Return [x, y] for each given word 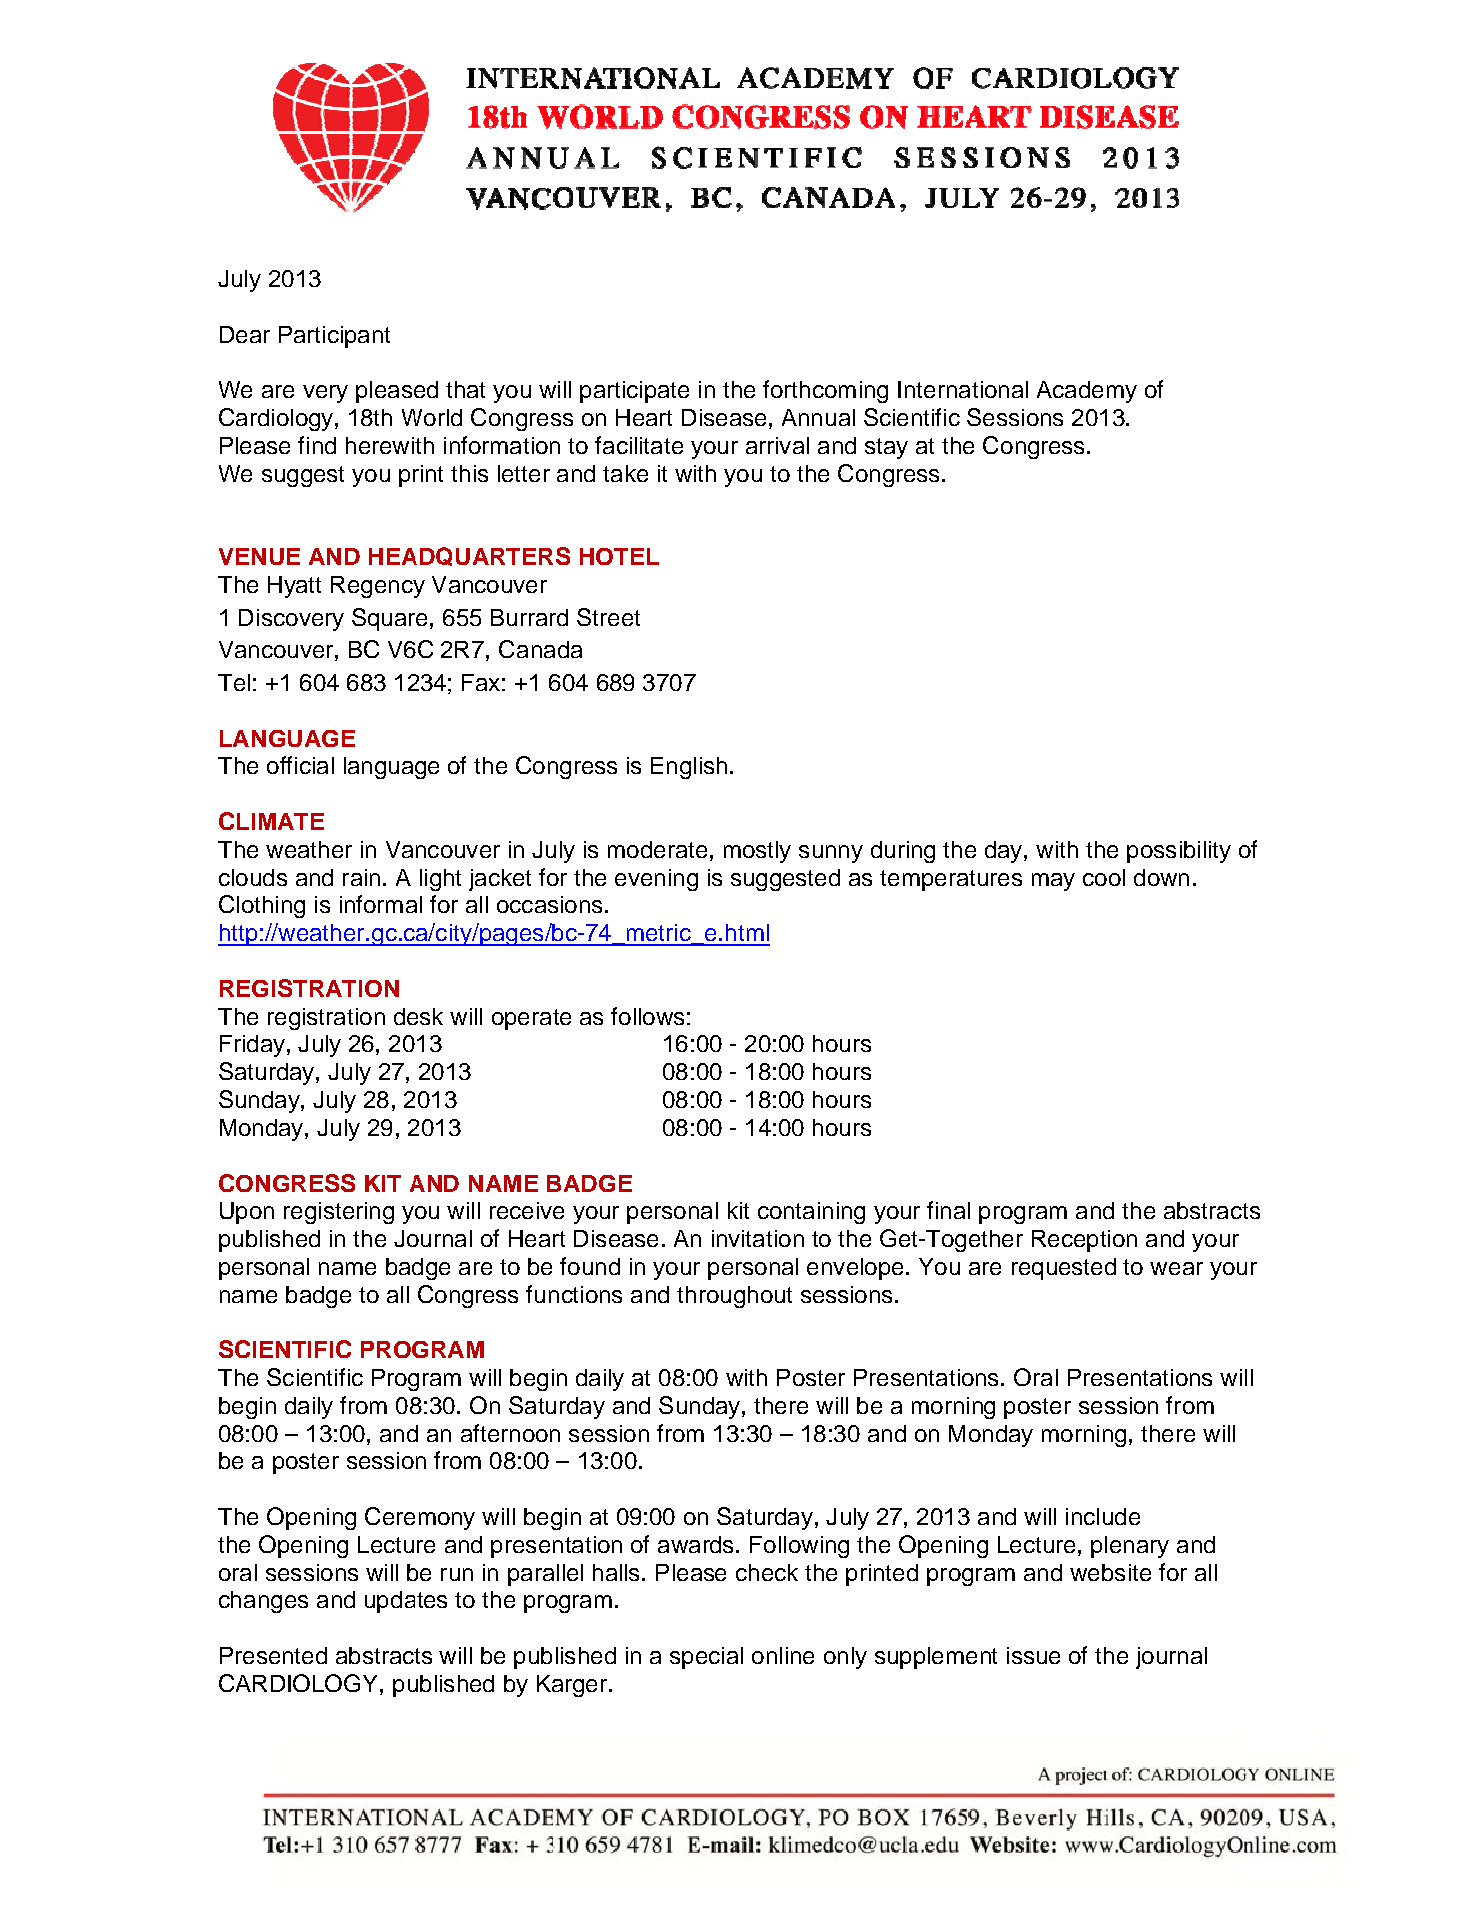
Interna [936, 389]
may [1053, 882]
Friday [252, 1046]
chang [250, 1602]
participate [634, 392]
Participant [334, 337]
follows [647, 1016]
